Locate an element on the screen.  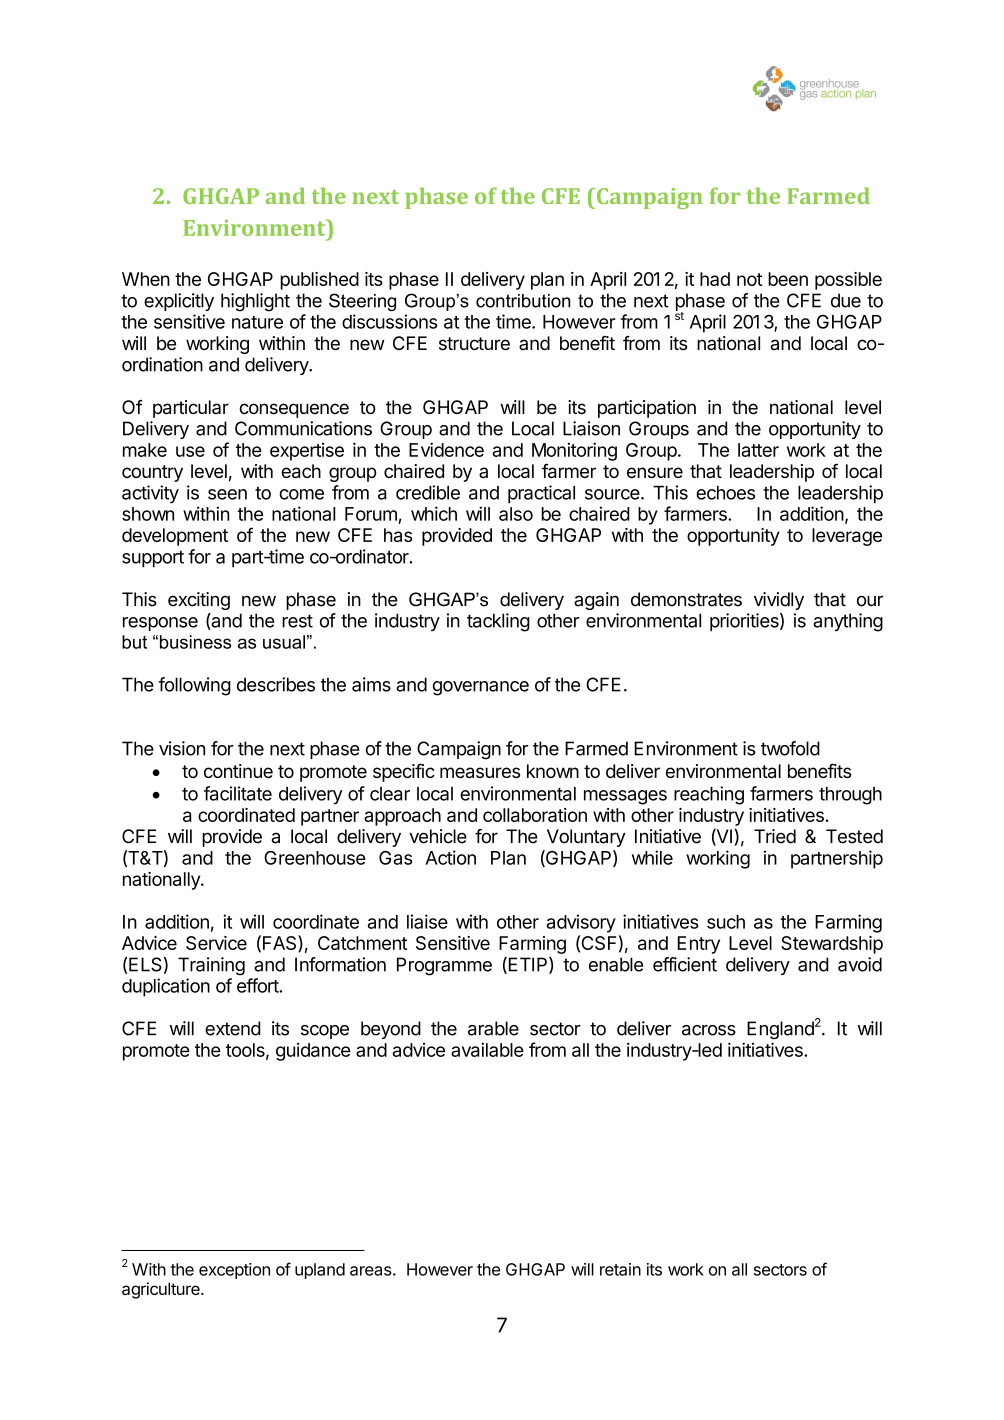
highlight is located at coordinates (255, 302).
